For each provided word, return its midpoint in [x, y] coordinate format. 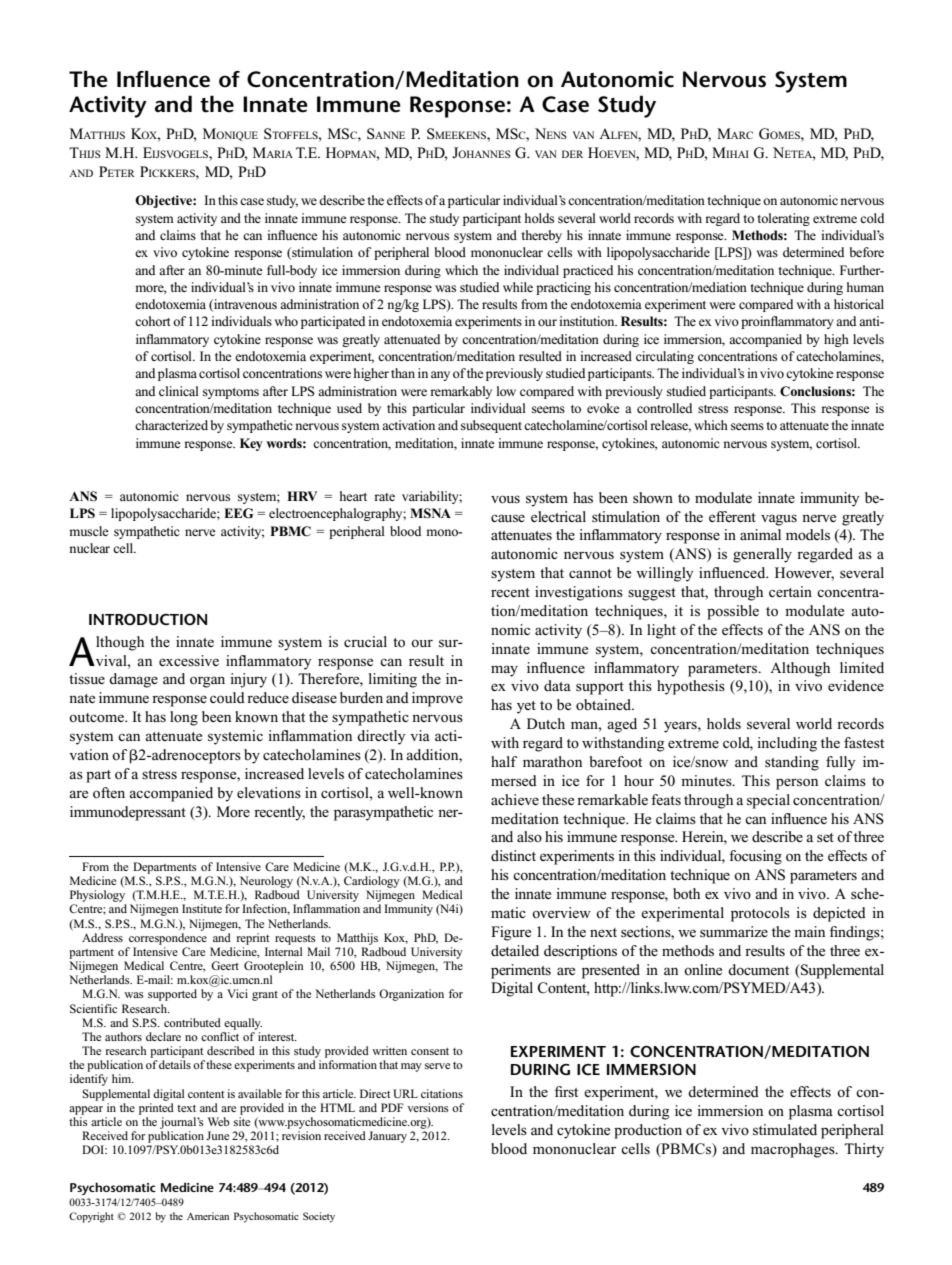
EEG [238, 513]
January [387, 1137]
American [208, 1216]
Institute [202, 908]
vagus [779, 520]
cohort [153, 321]
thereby [541, 236]
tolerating [783, 219]
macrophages [794, 1150]
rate [384, 497]
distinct [513, 856]
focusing [755, 857]
